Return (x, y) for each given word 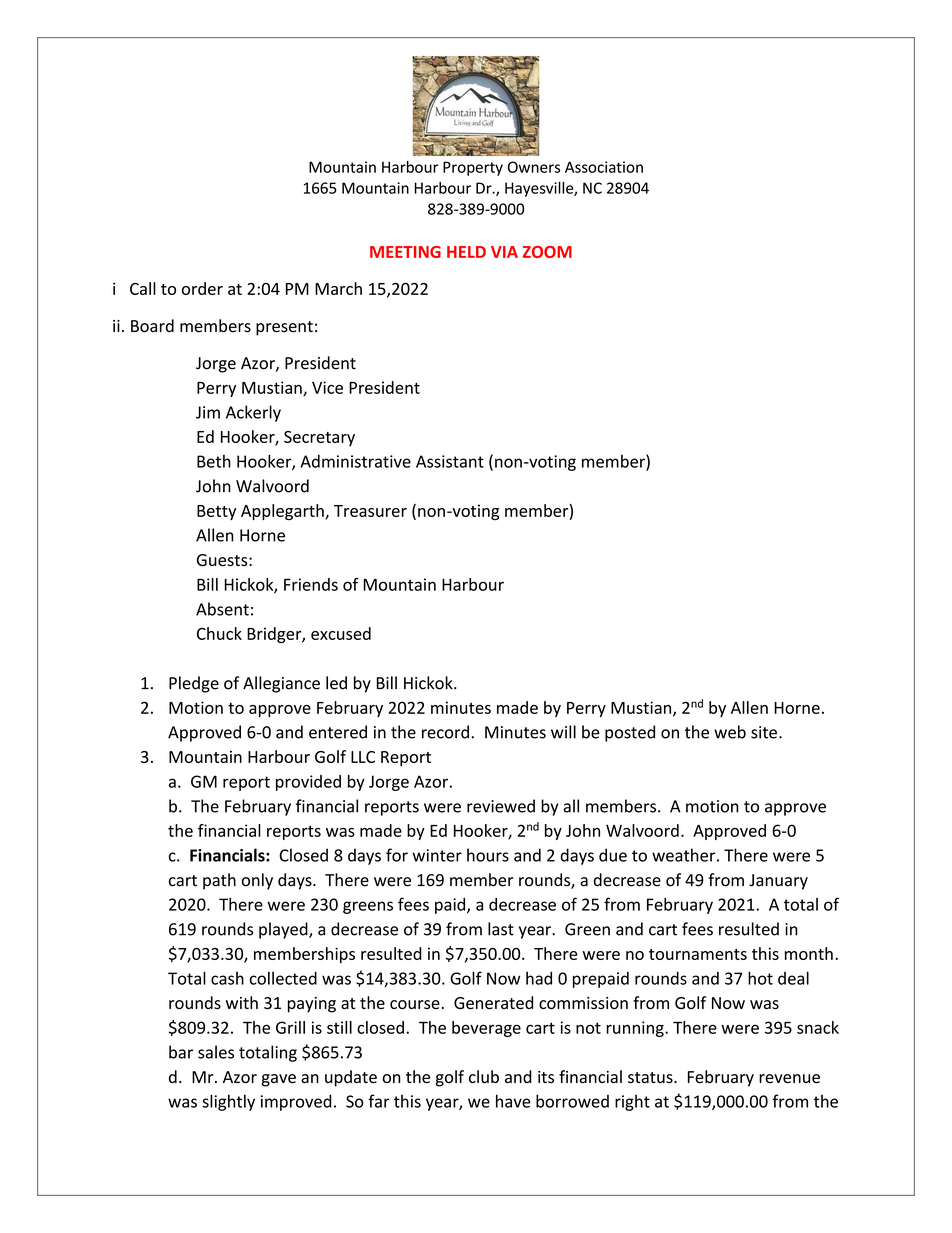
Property (473, 168)
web (730, 732)
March (338, 288)
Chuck (219, 633)
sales (216, 1052)
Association (604, 167)
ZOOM (547, 252)
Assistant (450, 461)
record (445, 732)
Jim (208, 412)
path (219, 881)
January (778, 882)
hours (488, 855)
